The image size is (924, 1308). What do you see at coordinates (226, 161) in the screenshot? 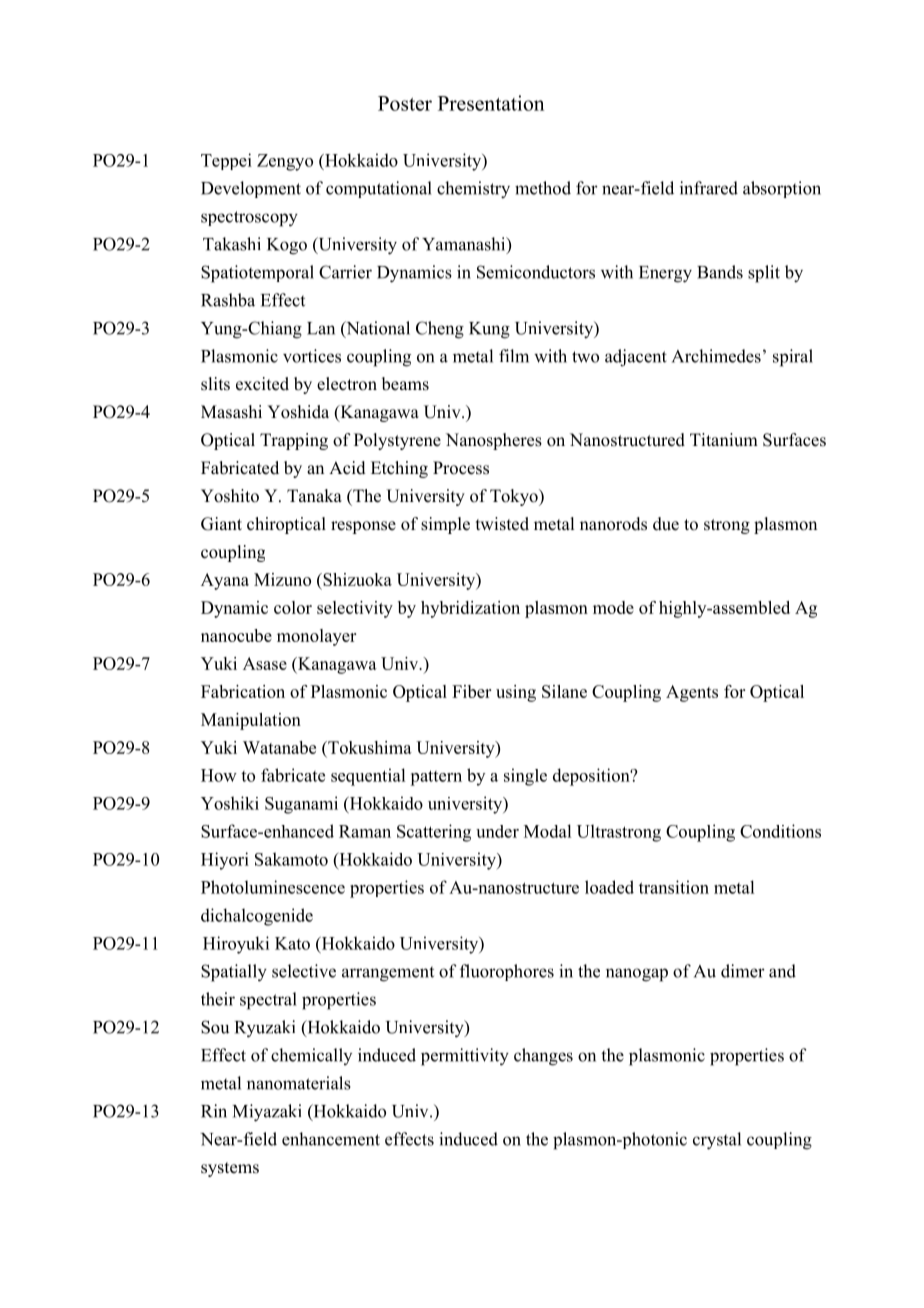
I see `Teppei` at bounding box center [226, 161].
